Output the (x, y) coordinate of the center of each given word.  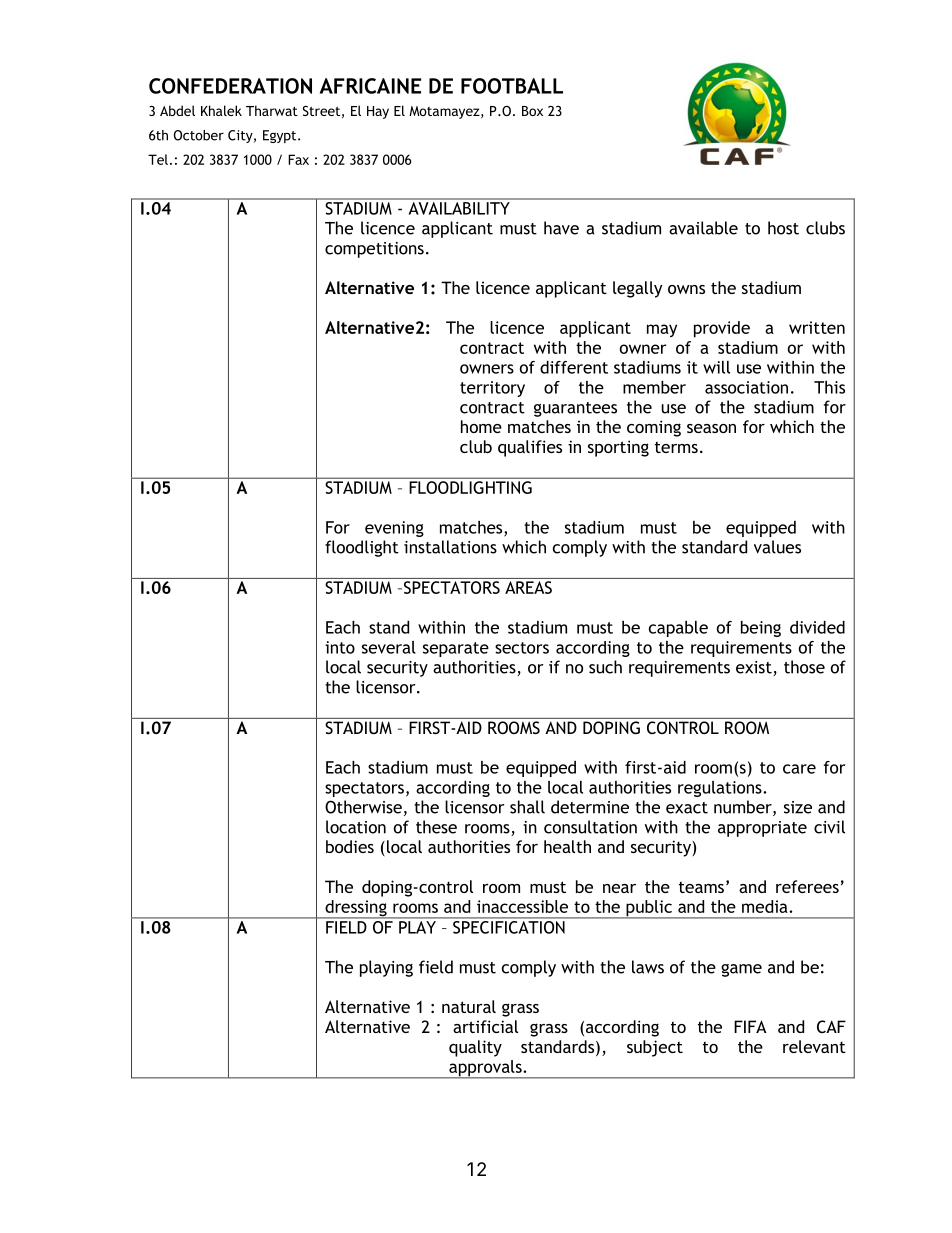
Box (532, 111)
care (799, 769)
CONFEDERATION (230, 86)
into (340, 647)
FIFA (750, 1026)
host (783, 228)
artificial (485, 1026)
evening (394, 529)
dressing (356, 909)
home (481, 426)
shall (527, 807)
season (711, 428)
